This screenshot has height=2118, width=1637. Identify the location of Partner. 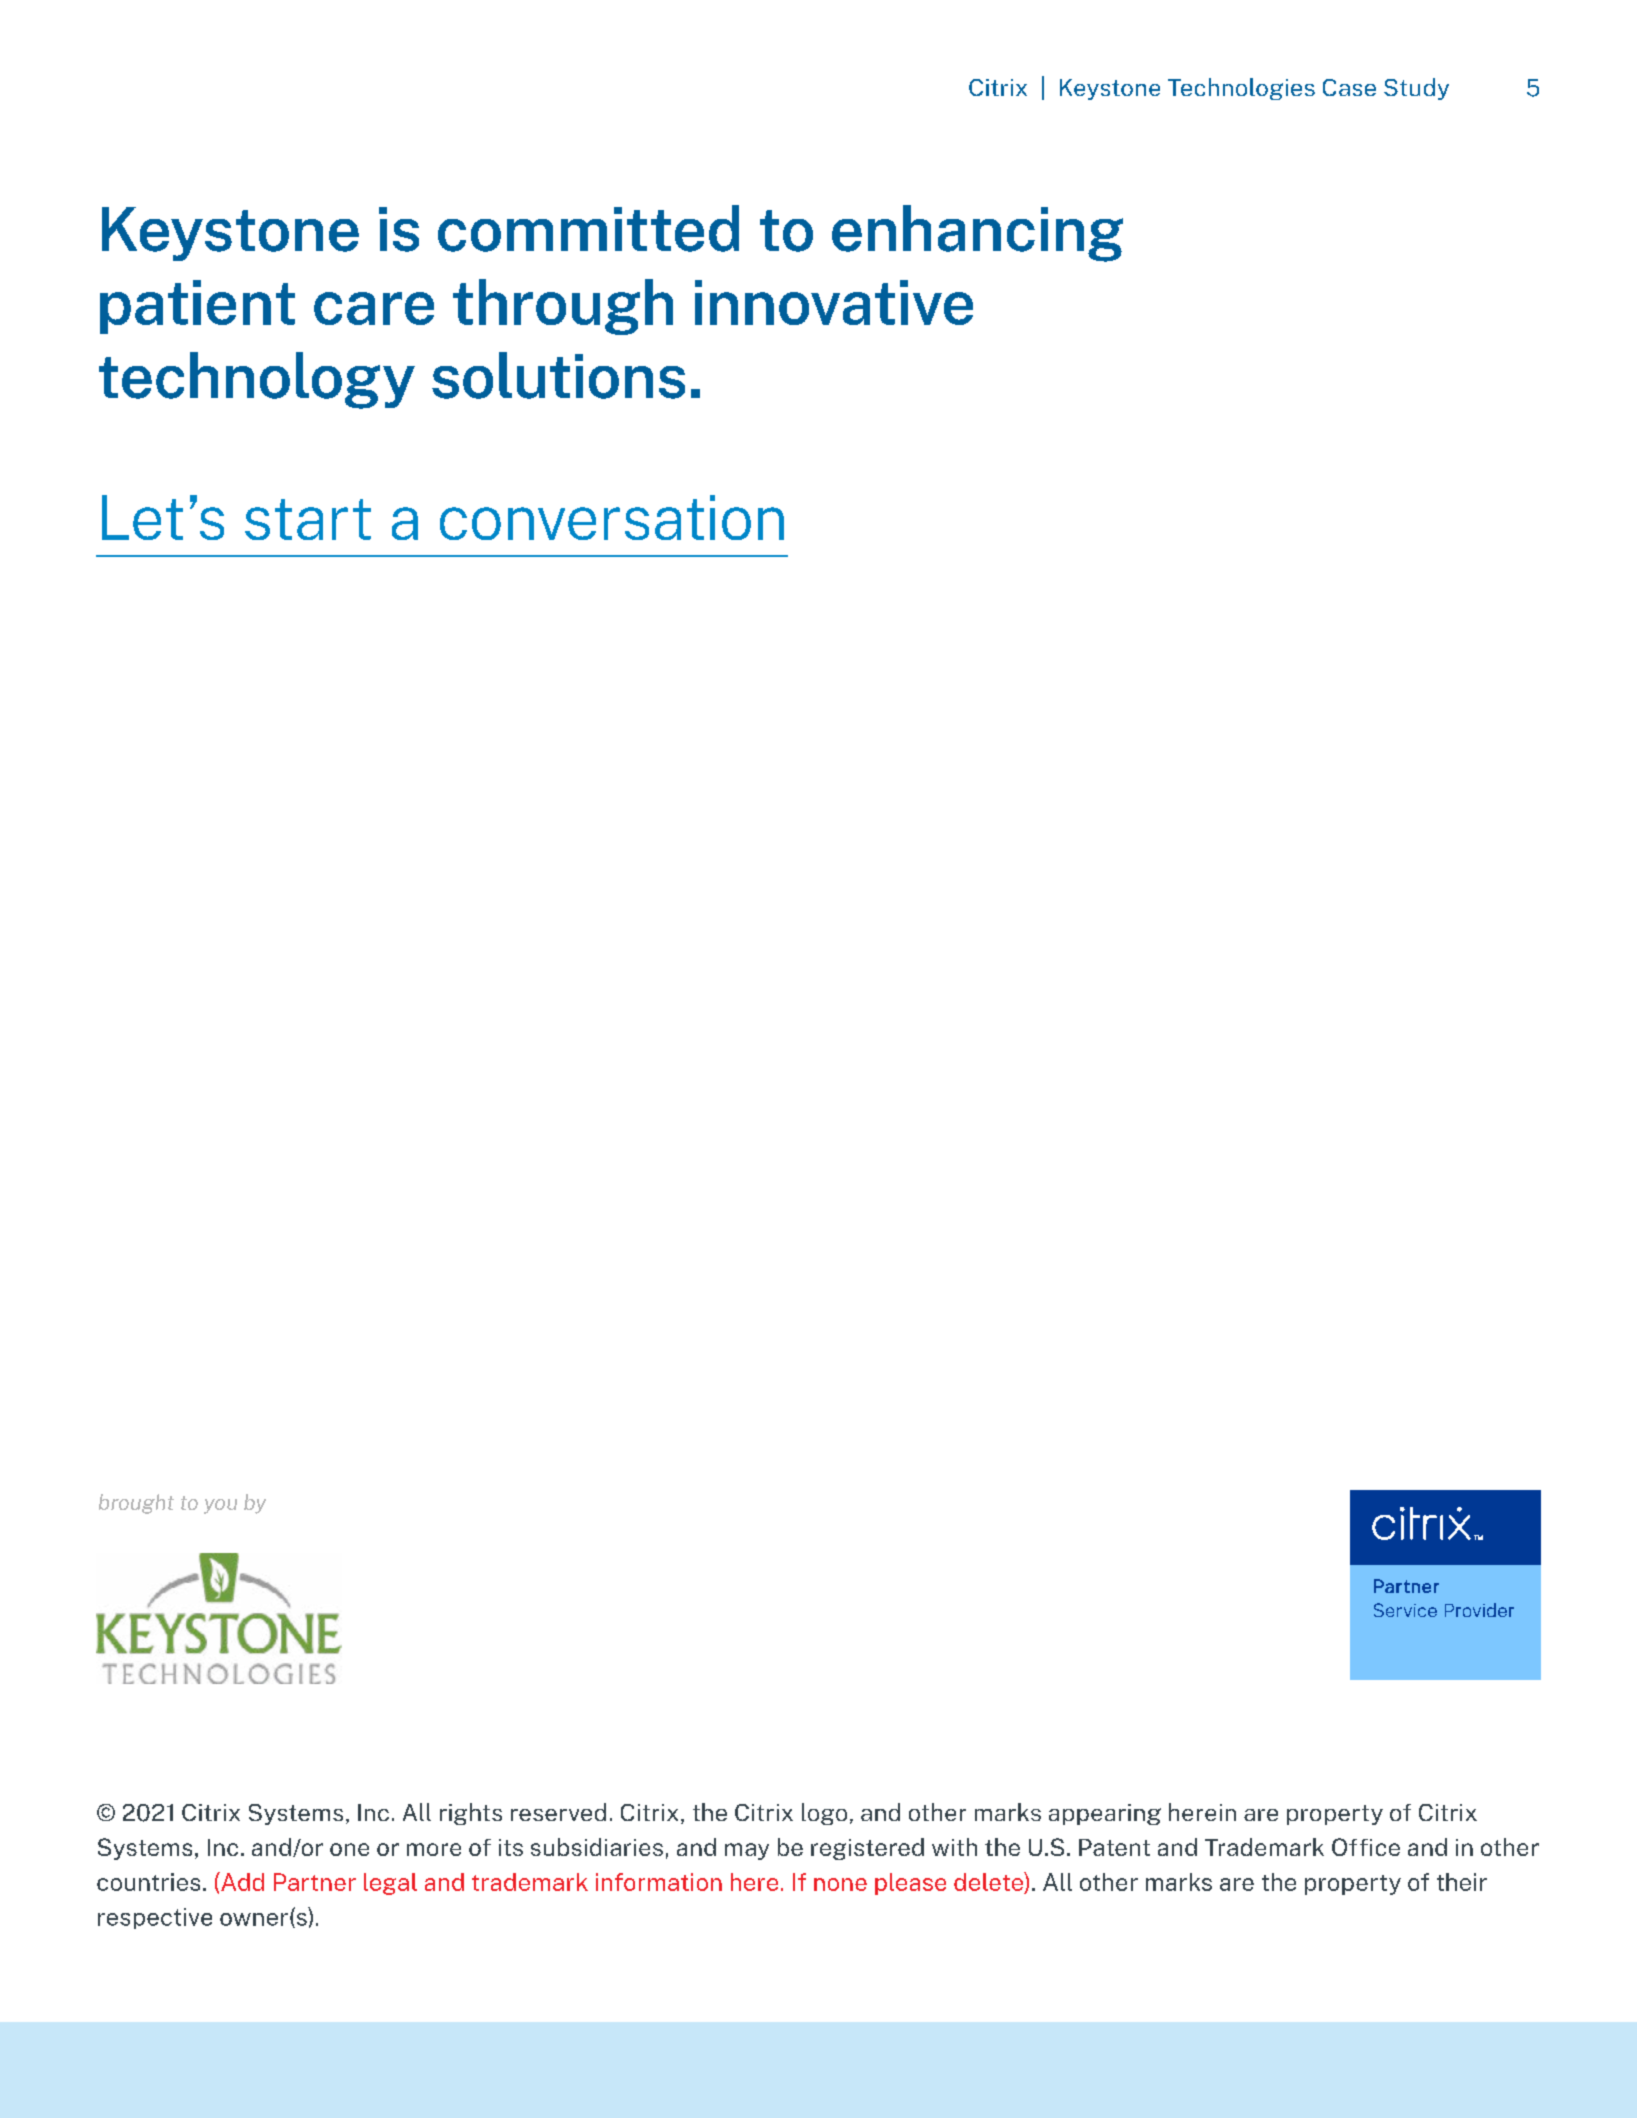
(315, 1882).
